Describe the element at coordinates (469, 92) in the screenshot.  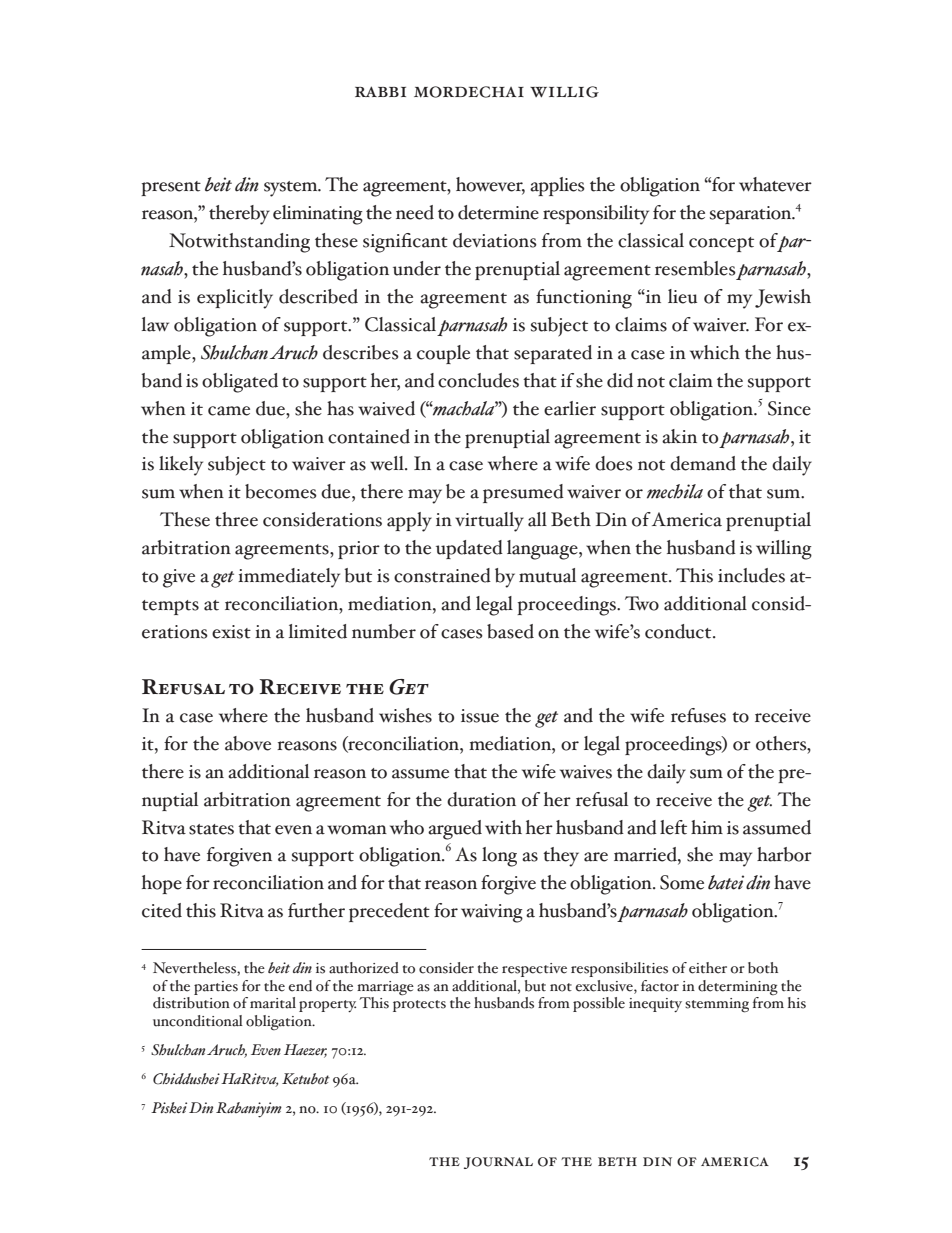
I see `mordechai` at that location.
